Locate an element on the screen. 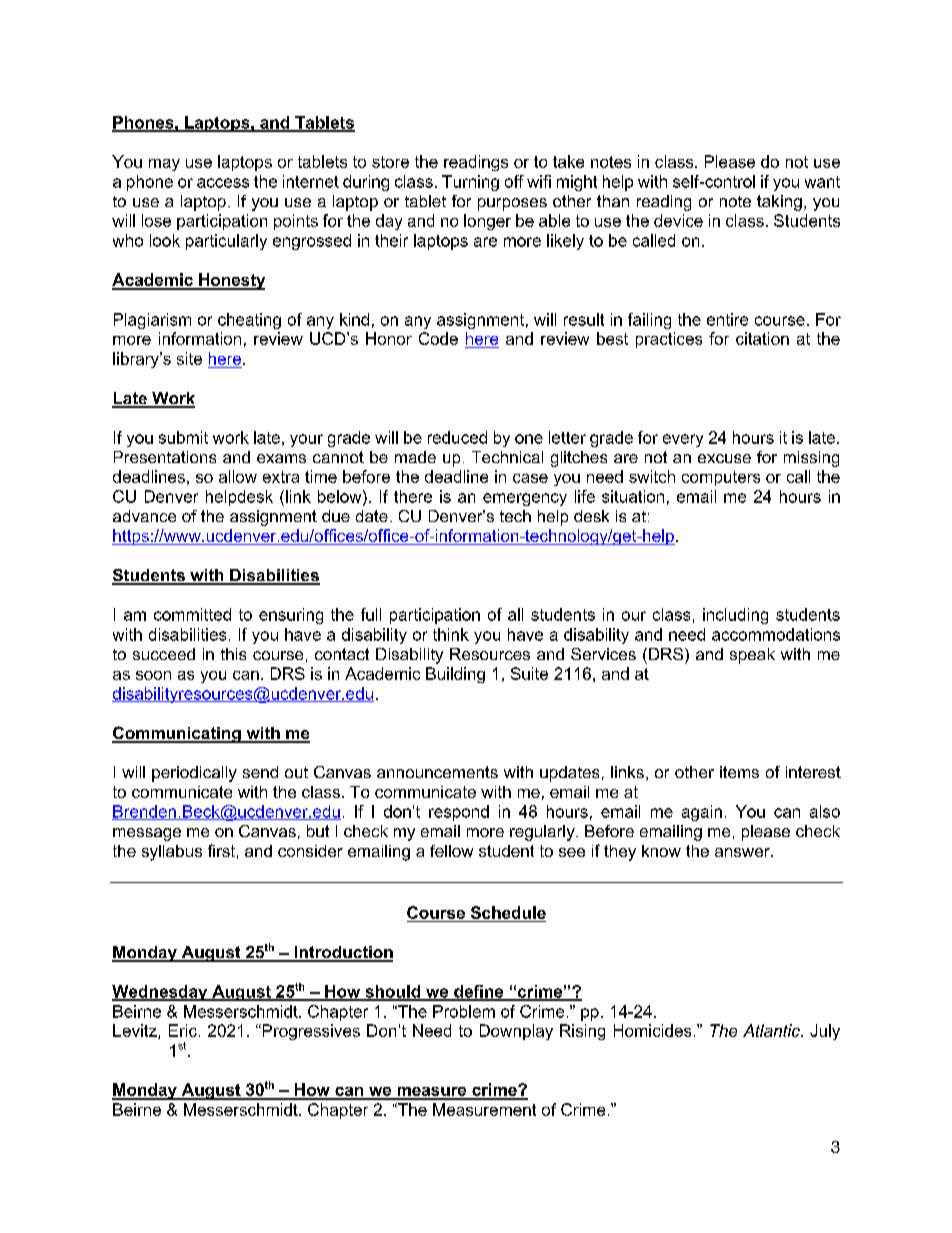 The height and width of the screenshot is (1233, 952). Turning is located at coordinates (470, 183).
